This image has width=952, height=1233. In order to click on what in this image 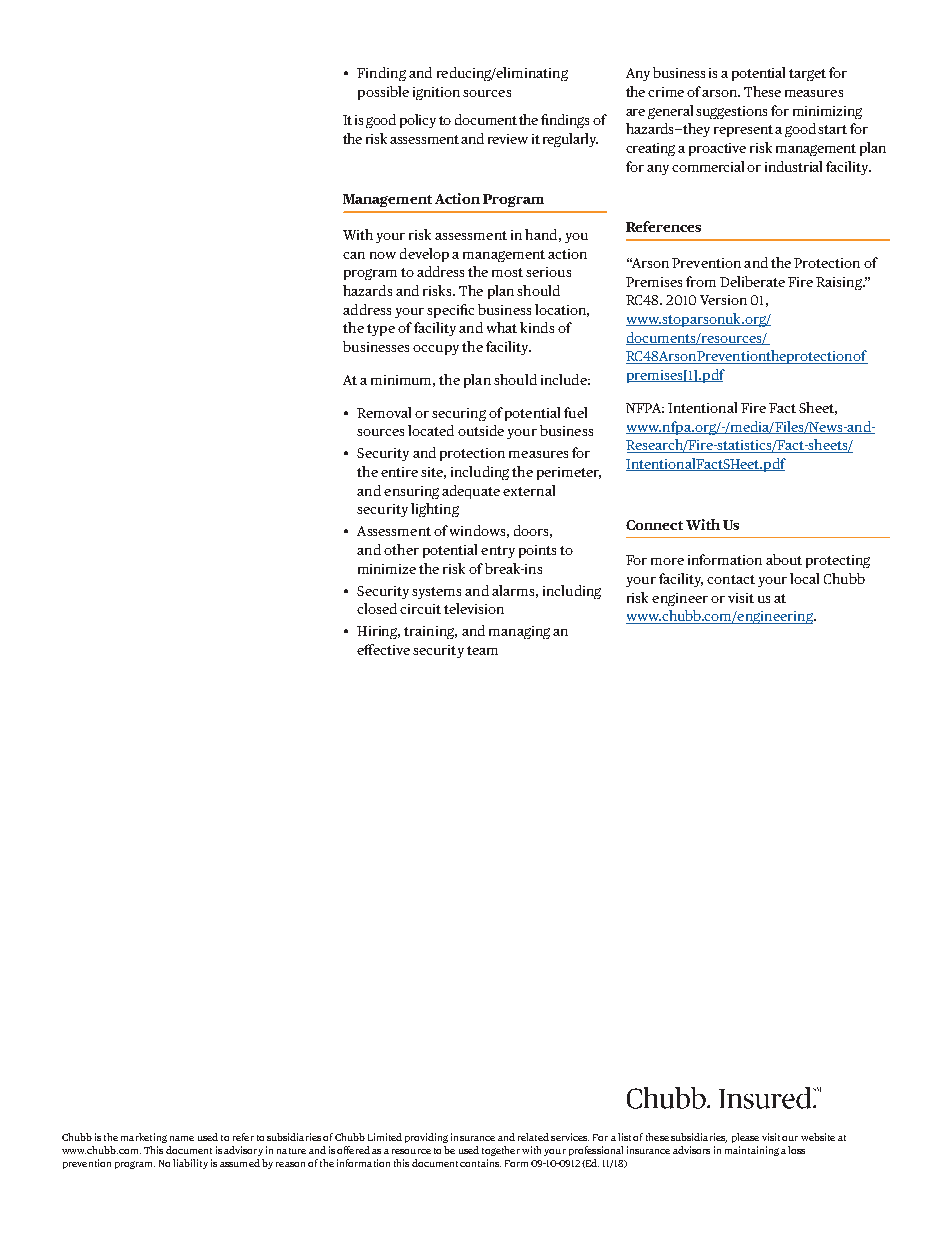, I will do `click(502, 327)`.
